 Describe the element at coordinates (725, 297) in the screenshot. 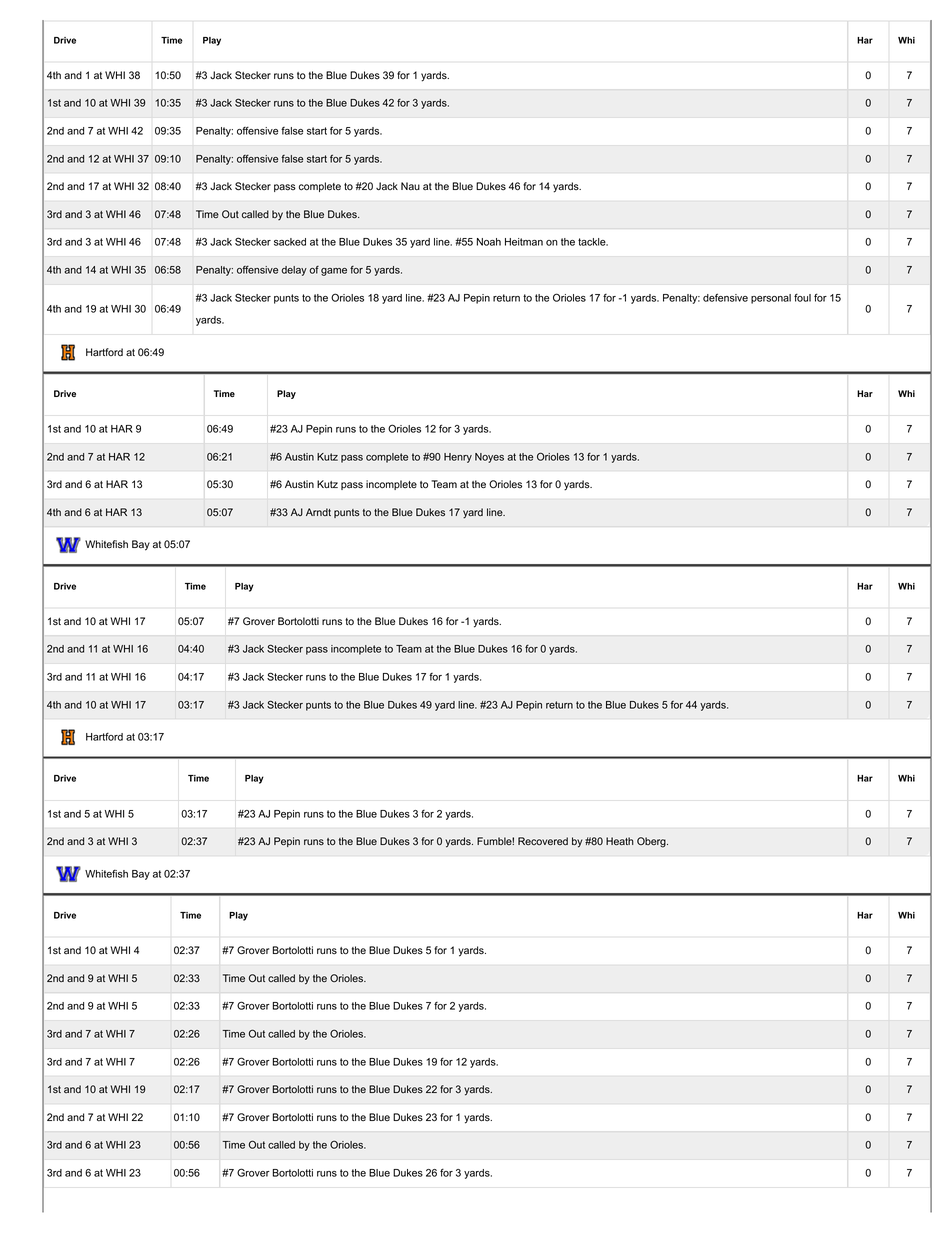

I see `defensive` at that location.
